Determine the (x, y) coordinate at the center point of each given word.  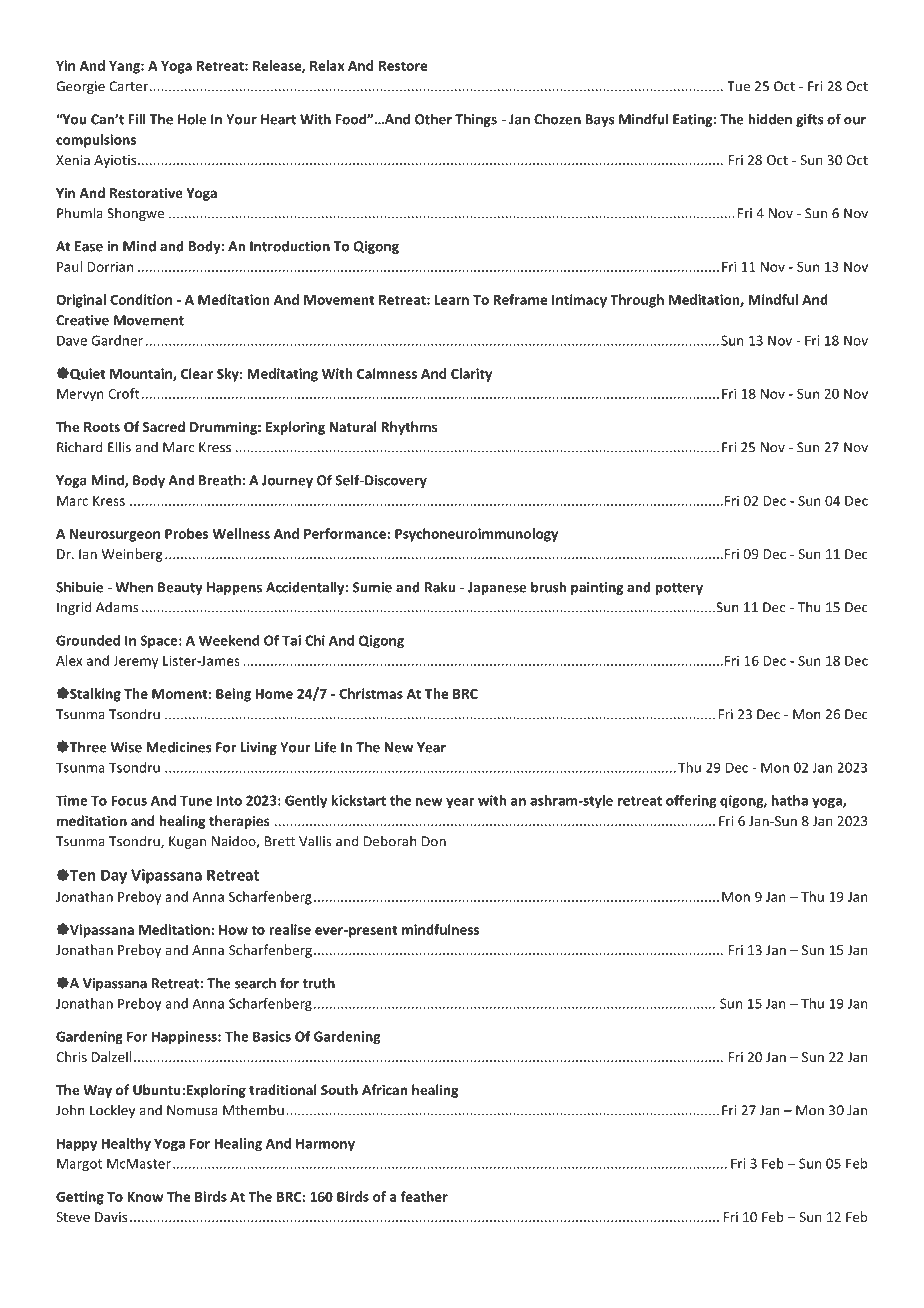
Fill (137, 119)
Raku (440, 587)
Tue (738, 86)
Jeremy (135, 662)
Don (434, 841)
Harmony (325, 1145)
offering (691, 802)
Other (433, 119)
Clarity (471, 375)
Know (145, 1197)
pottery (679, 589)
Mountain (142, 374)
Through (637, 301)
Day (114, 876)
